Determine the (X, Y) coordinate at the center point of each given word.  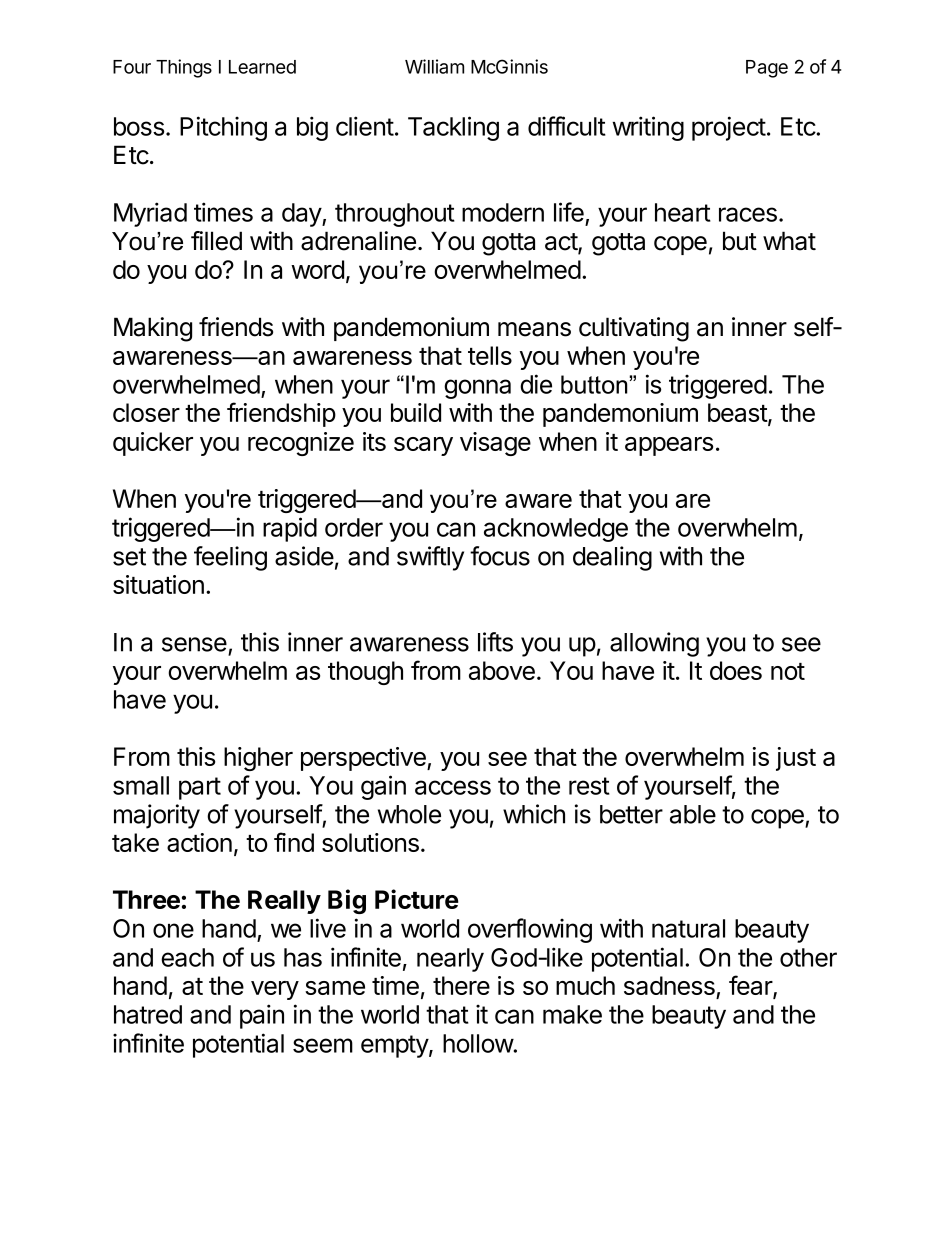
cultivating (634, 329)
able (693, 814)
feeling (230, 558)
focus (500, 556)
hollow (478, 1043)
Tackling (453, 128)
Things (184, 68)
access (453, 787)
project (729, 128)
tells (490, 355)
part (200, 788)
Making (153, 329)
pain (262, 1016)
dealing (612, 558)
